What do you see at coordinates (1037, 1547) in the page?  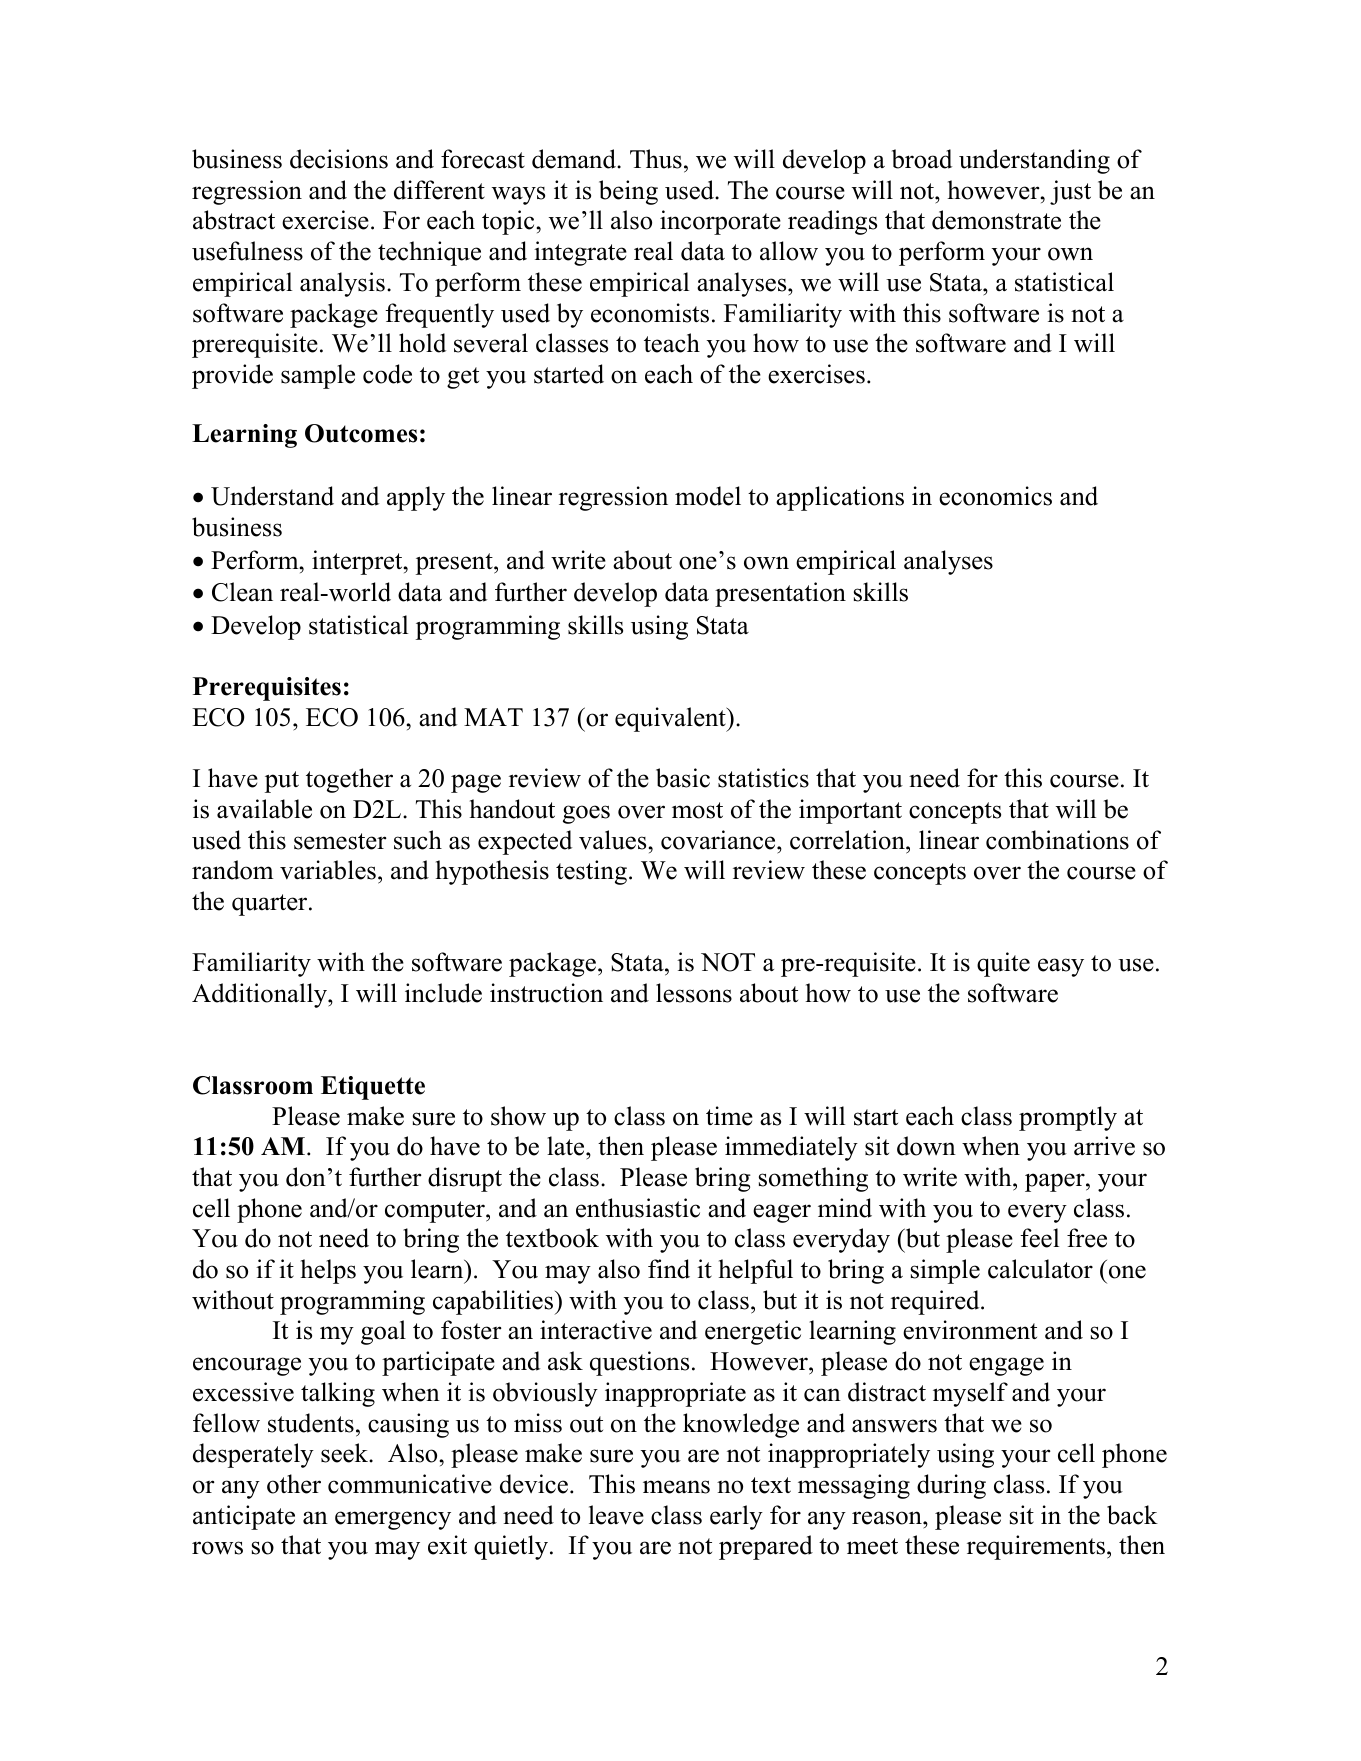 I see `requirements` at bounding box center [1037, 1547].
